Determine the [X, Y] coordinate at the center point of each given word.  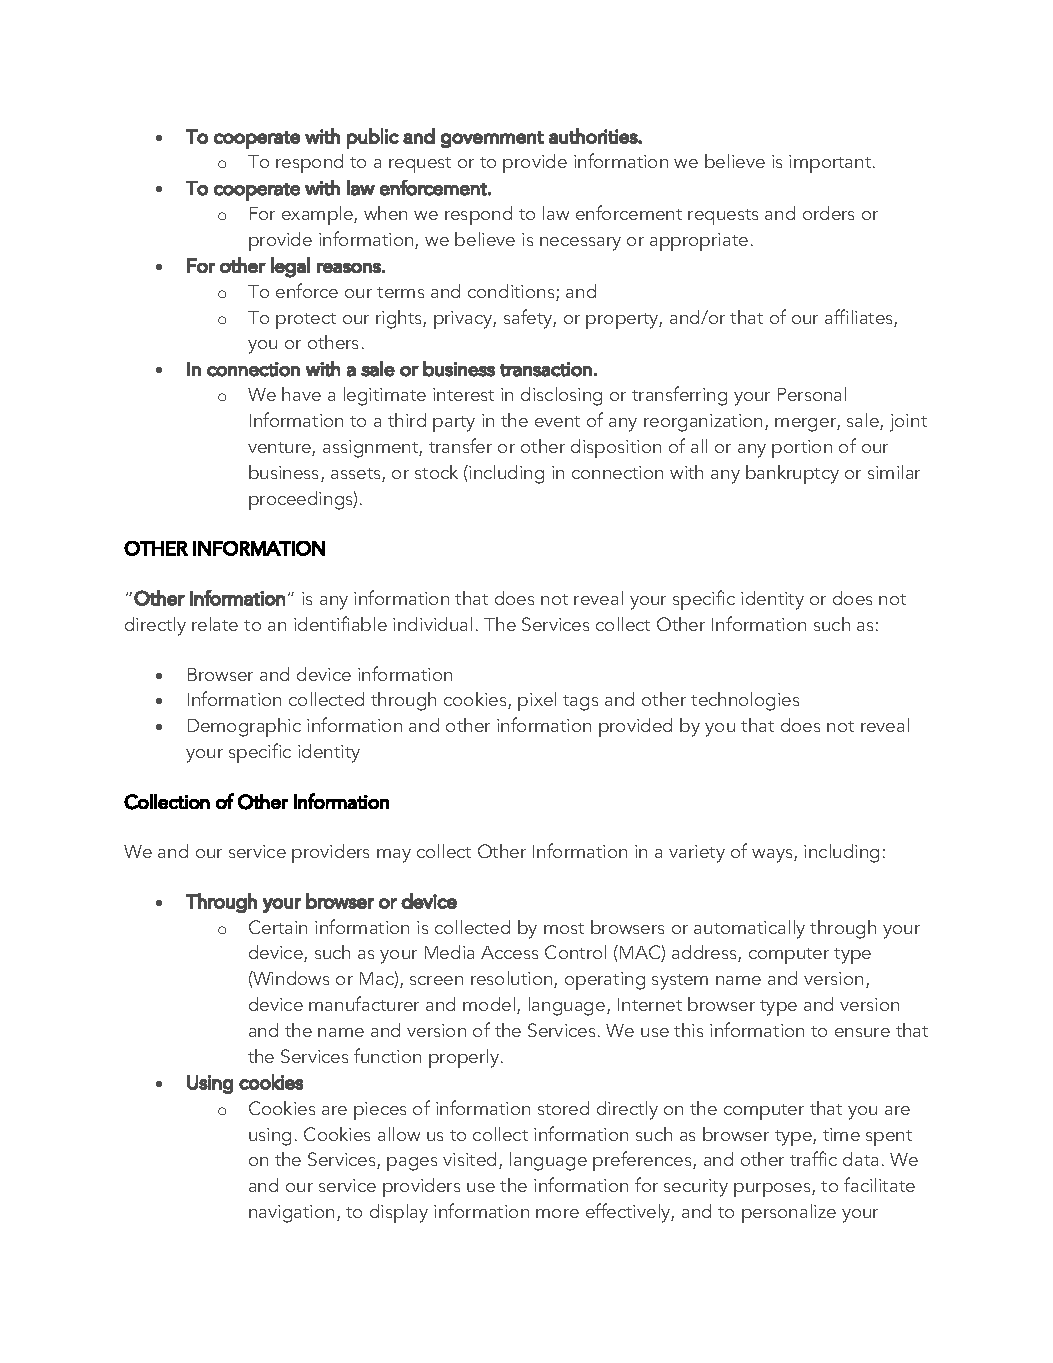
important [831, 164]
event [557, 421]
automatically [749, 929]
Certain [278, 927]
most [564, 928]
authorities [594, 136]
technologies [745, 701]
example [318, 215]
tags [580, 703]
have [301, 394]
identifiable [340, 623]
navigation [291, 1214]
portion [802, 449]
